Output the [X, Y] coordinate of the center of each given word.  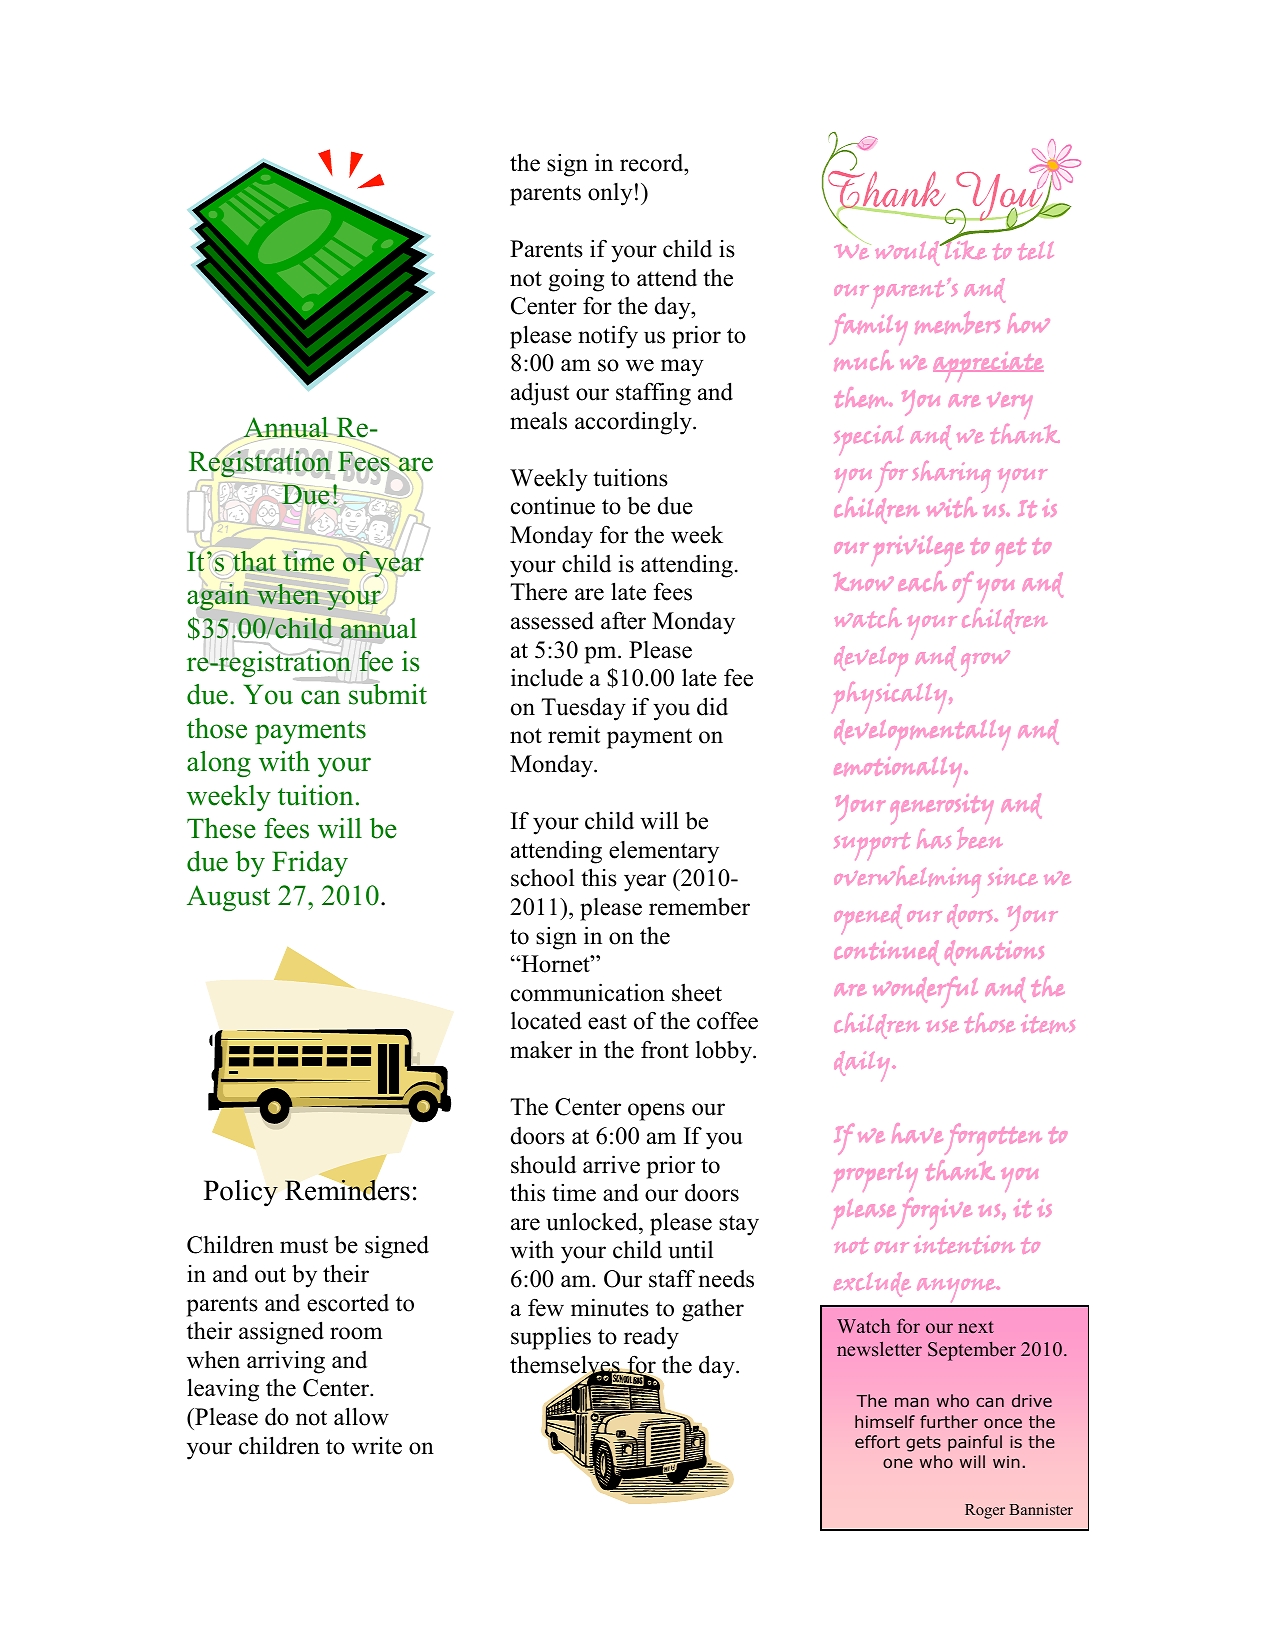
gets [923, 1444]
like [964, 248]
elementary [664, 852]
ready [651, 1338]
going [576, 280]
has [934, 838]
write [377, 1446]
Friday [310, 864]
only [610, 194]
